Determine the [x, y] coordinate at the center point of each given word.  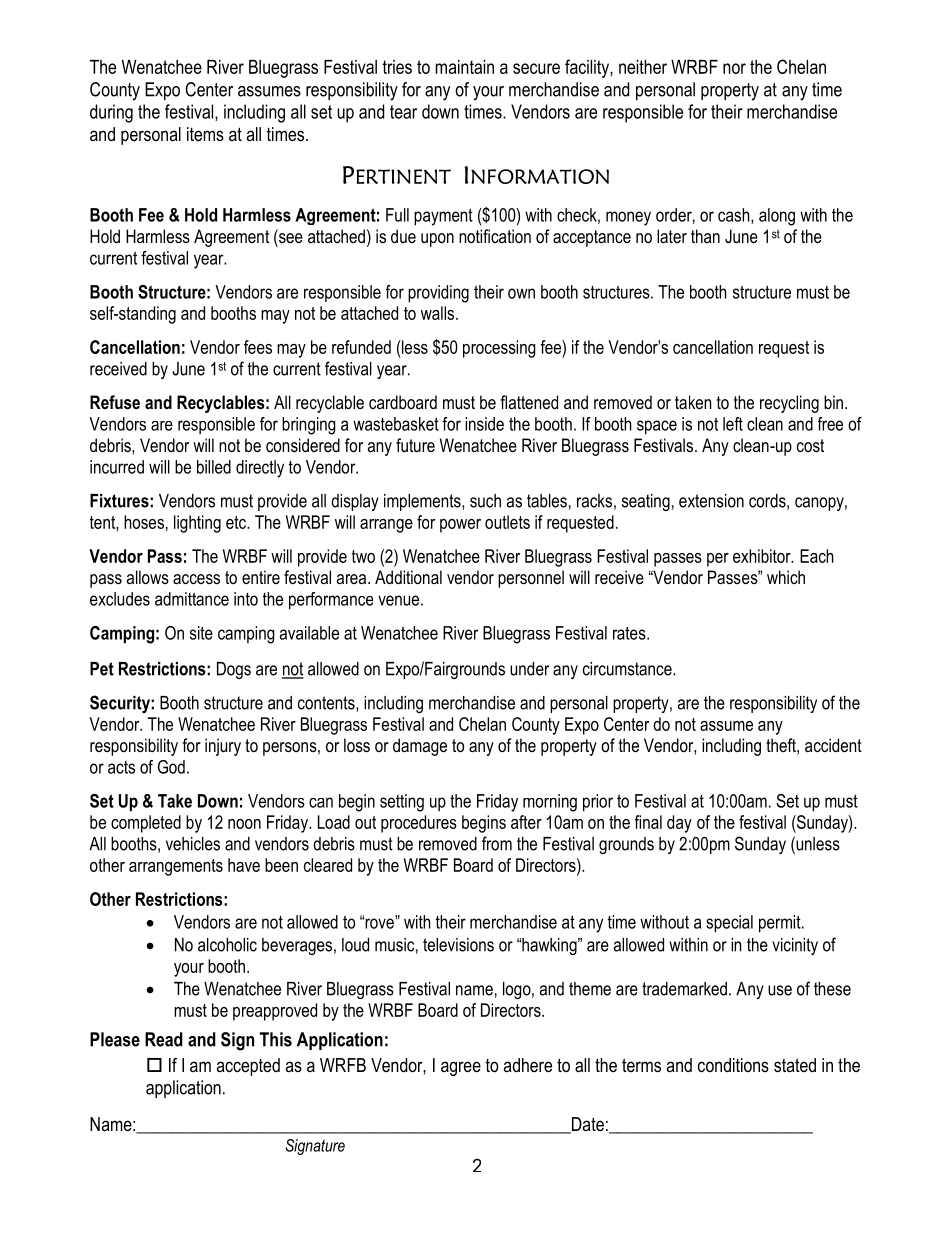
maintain [464, 67]
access [196, 579]
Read [164, 1039]
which [786, 577]
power [460, 526]
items [205, 134]
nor [734, 68]
